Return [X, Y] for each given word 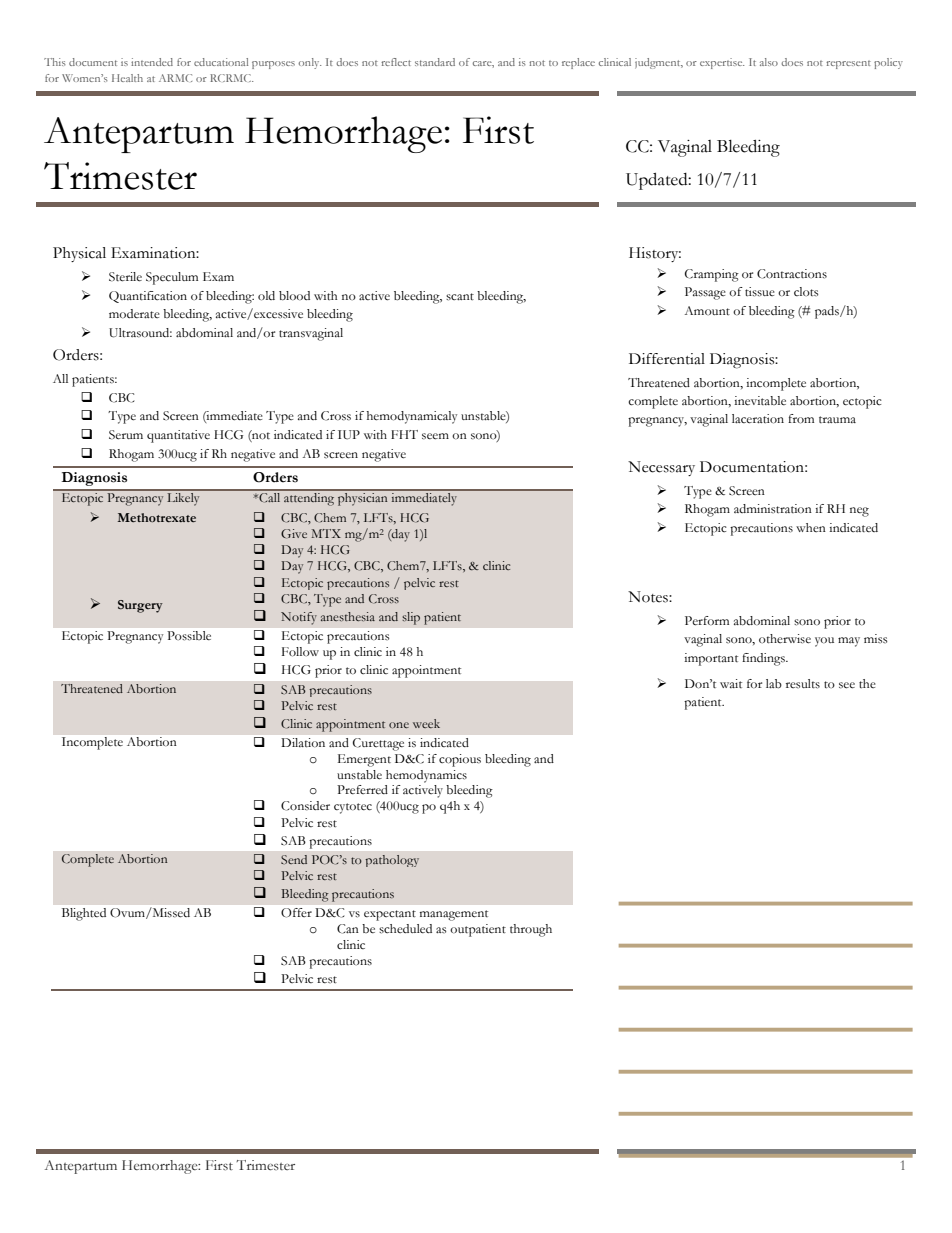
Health [127, 78]
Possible [189, 635]
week [426, 723]
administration [773, 508]
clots [806, 291]
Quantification [148, 297]
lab [774, 684]
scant [460, 297]
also [769, 62]
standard [435, 62]
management [454, 915]
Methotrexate [157, 517]
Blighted [84, 914]
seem [435, 436]
